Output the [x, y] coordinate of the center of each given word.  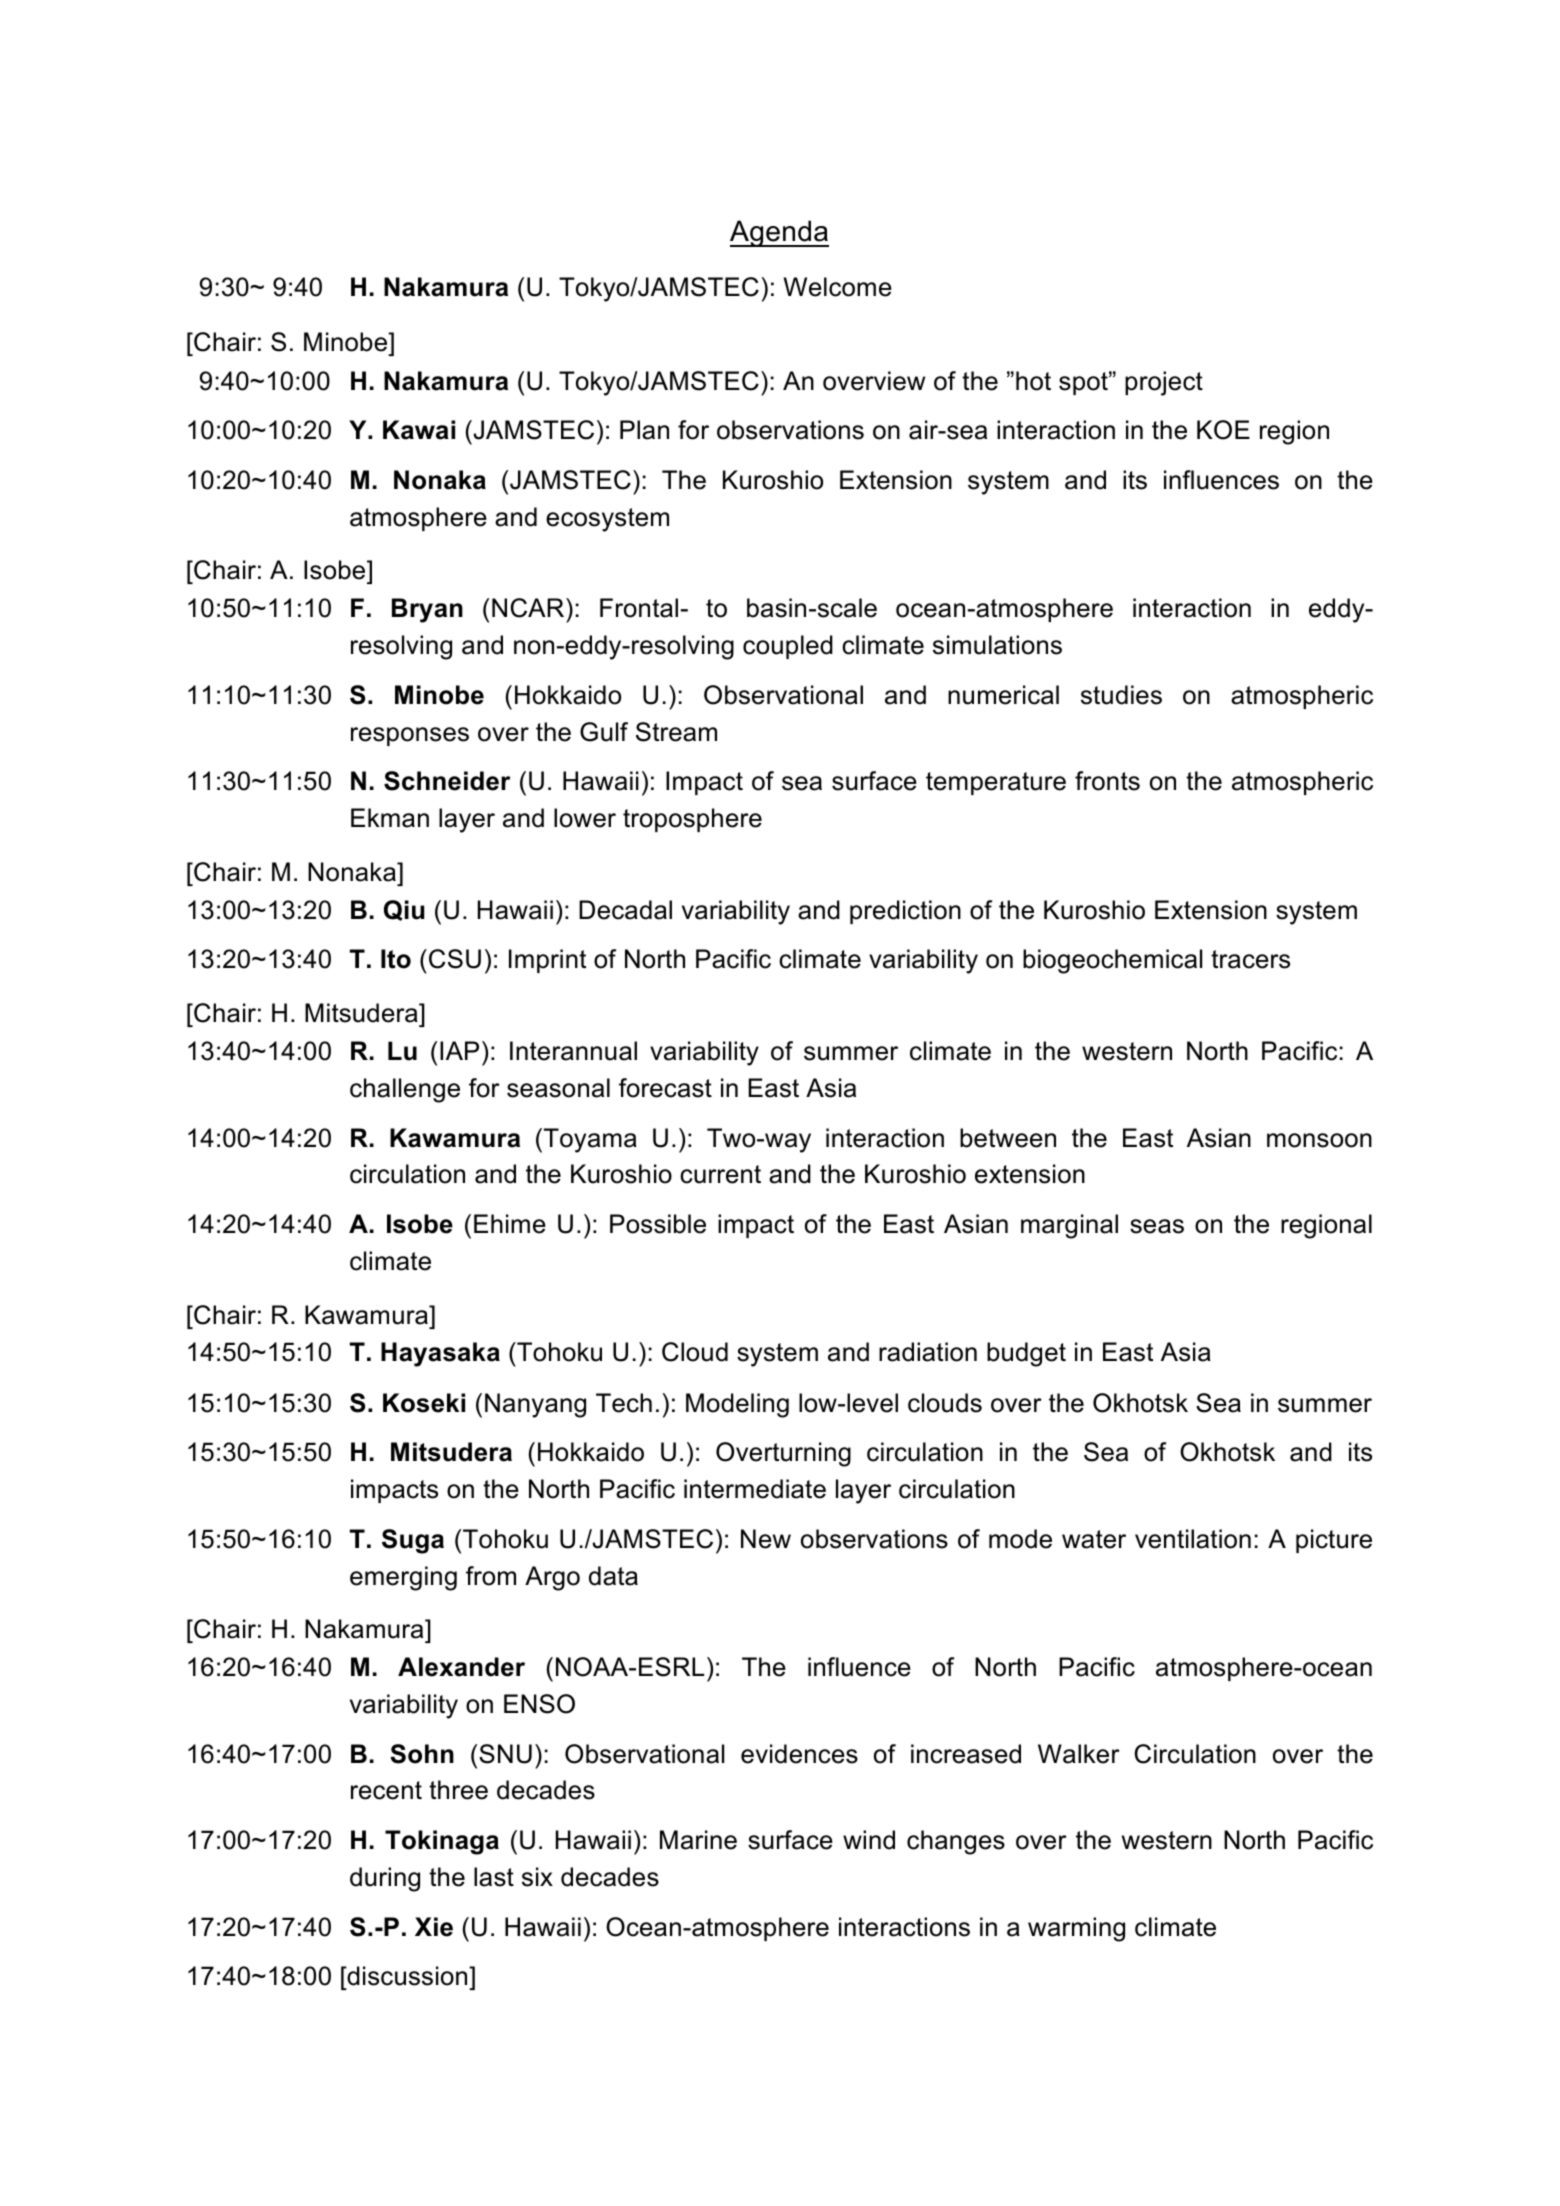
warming [1076, 1929]
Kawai [419, 430]
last [494, 1877]
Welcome [838, 287]
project [1164, 383]
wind [869, 1840]
